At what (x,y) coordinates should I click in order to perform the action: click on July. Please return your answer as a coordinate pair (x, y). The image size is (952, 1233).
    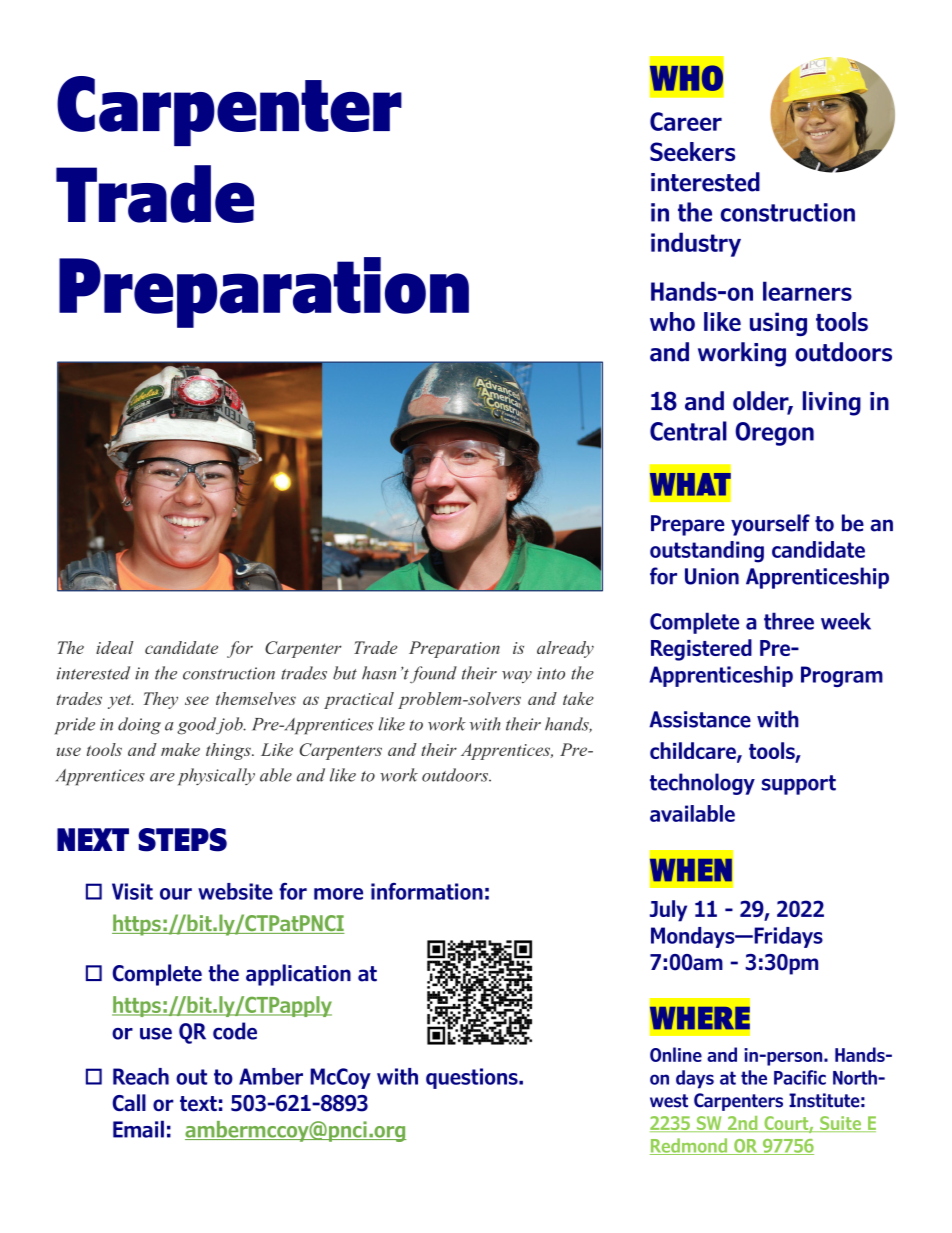
    Looking at the image, I should click on (668, 911).
